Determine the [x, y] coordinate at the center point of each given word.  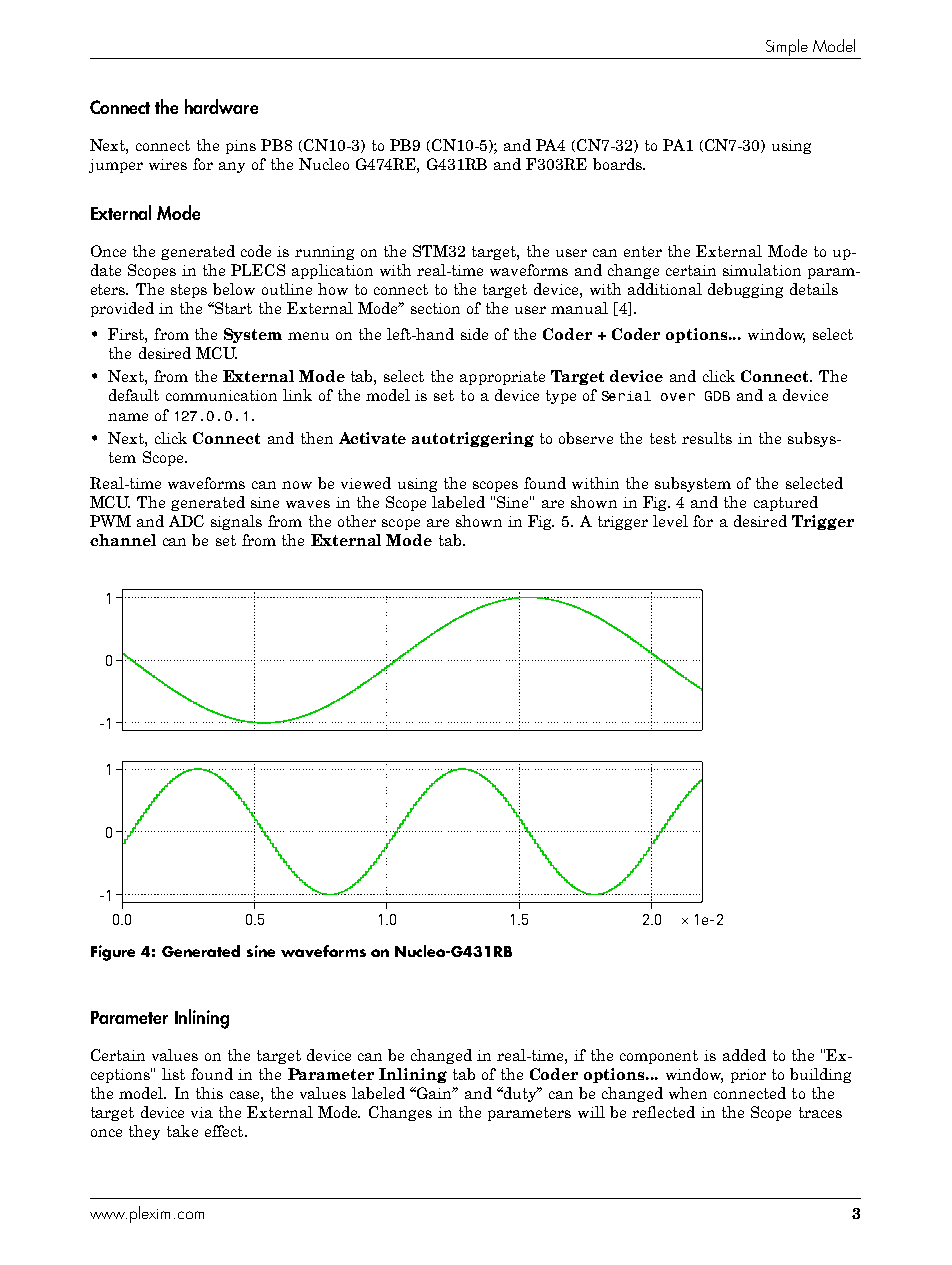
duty [520, 1094]
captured [786, 503]
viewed [366, 483]
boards [618, 164]
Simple [787, 49]
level [670, 521]
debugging [745, 290]
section [435, 308]
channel [123, 540]
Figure [113, 953]
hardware [221, 106]
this [209, 1093]
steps [189, 291]
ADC [186, 521]
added [744, 1055]
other [357, 521]
